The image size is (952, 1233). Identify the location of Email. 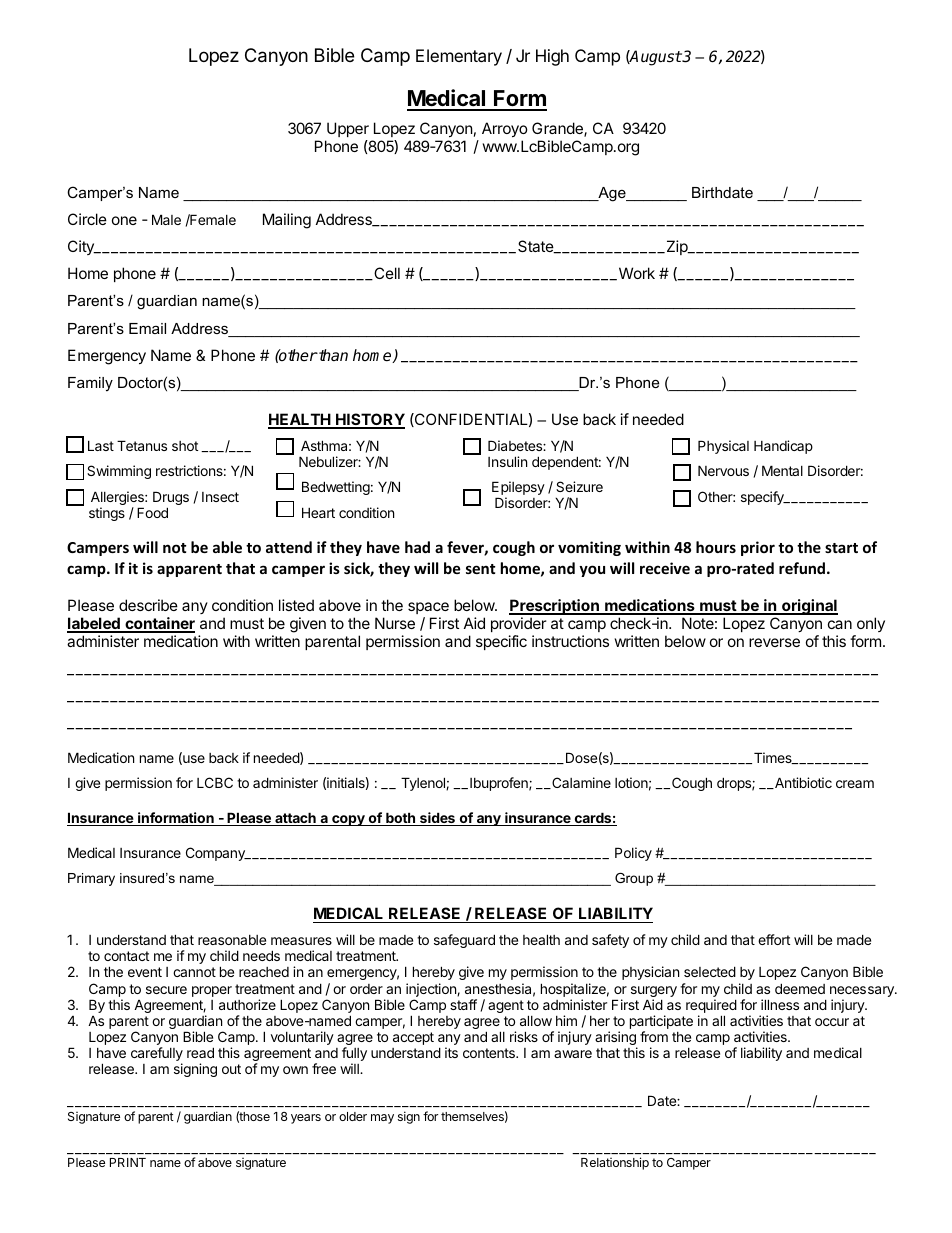
(147, 328).
